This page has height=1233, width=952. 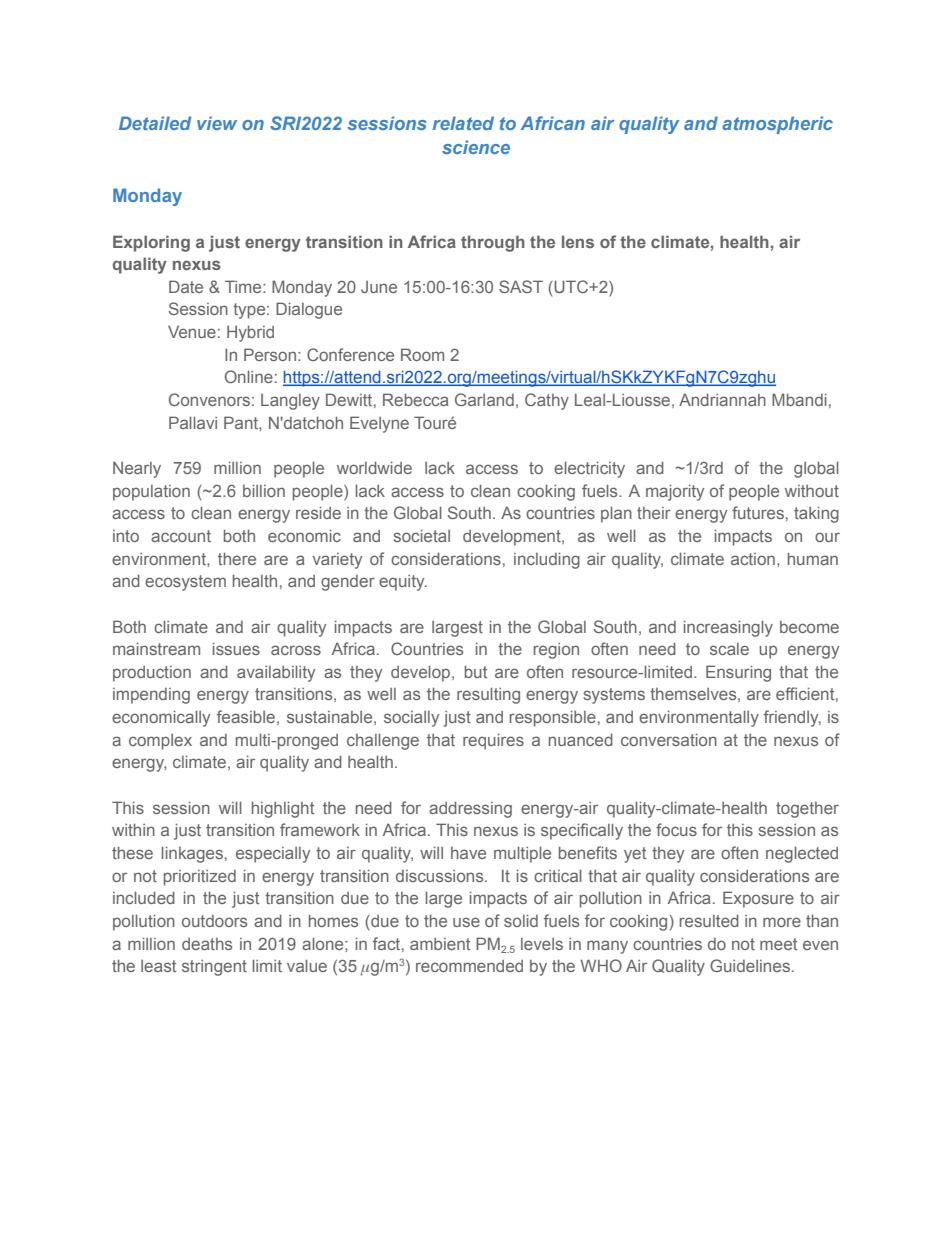 I want to click on Guidelines, so click(x=750, y=965).
